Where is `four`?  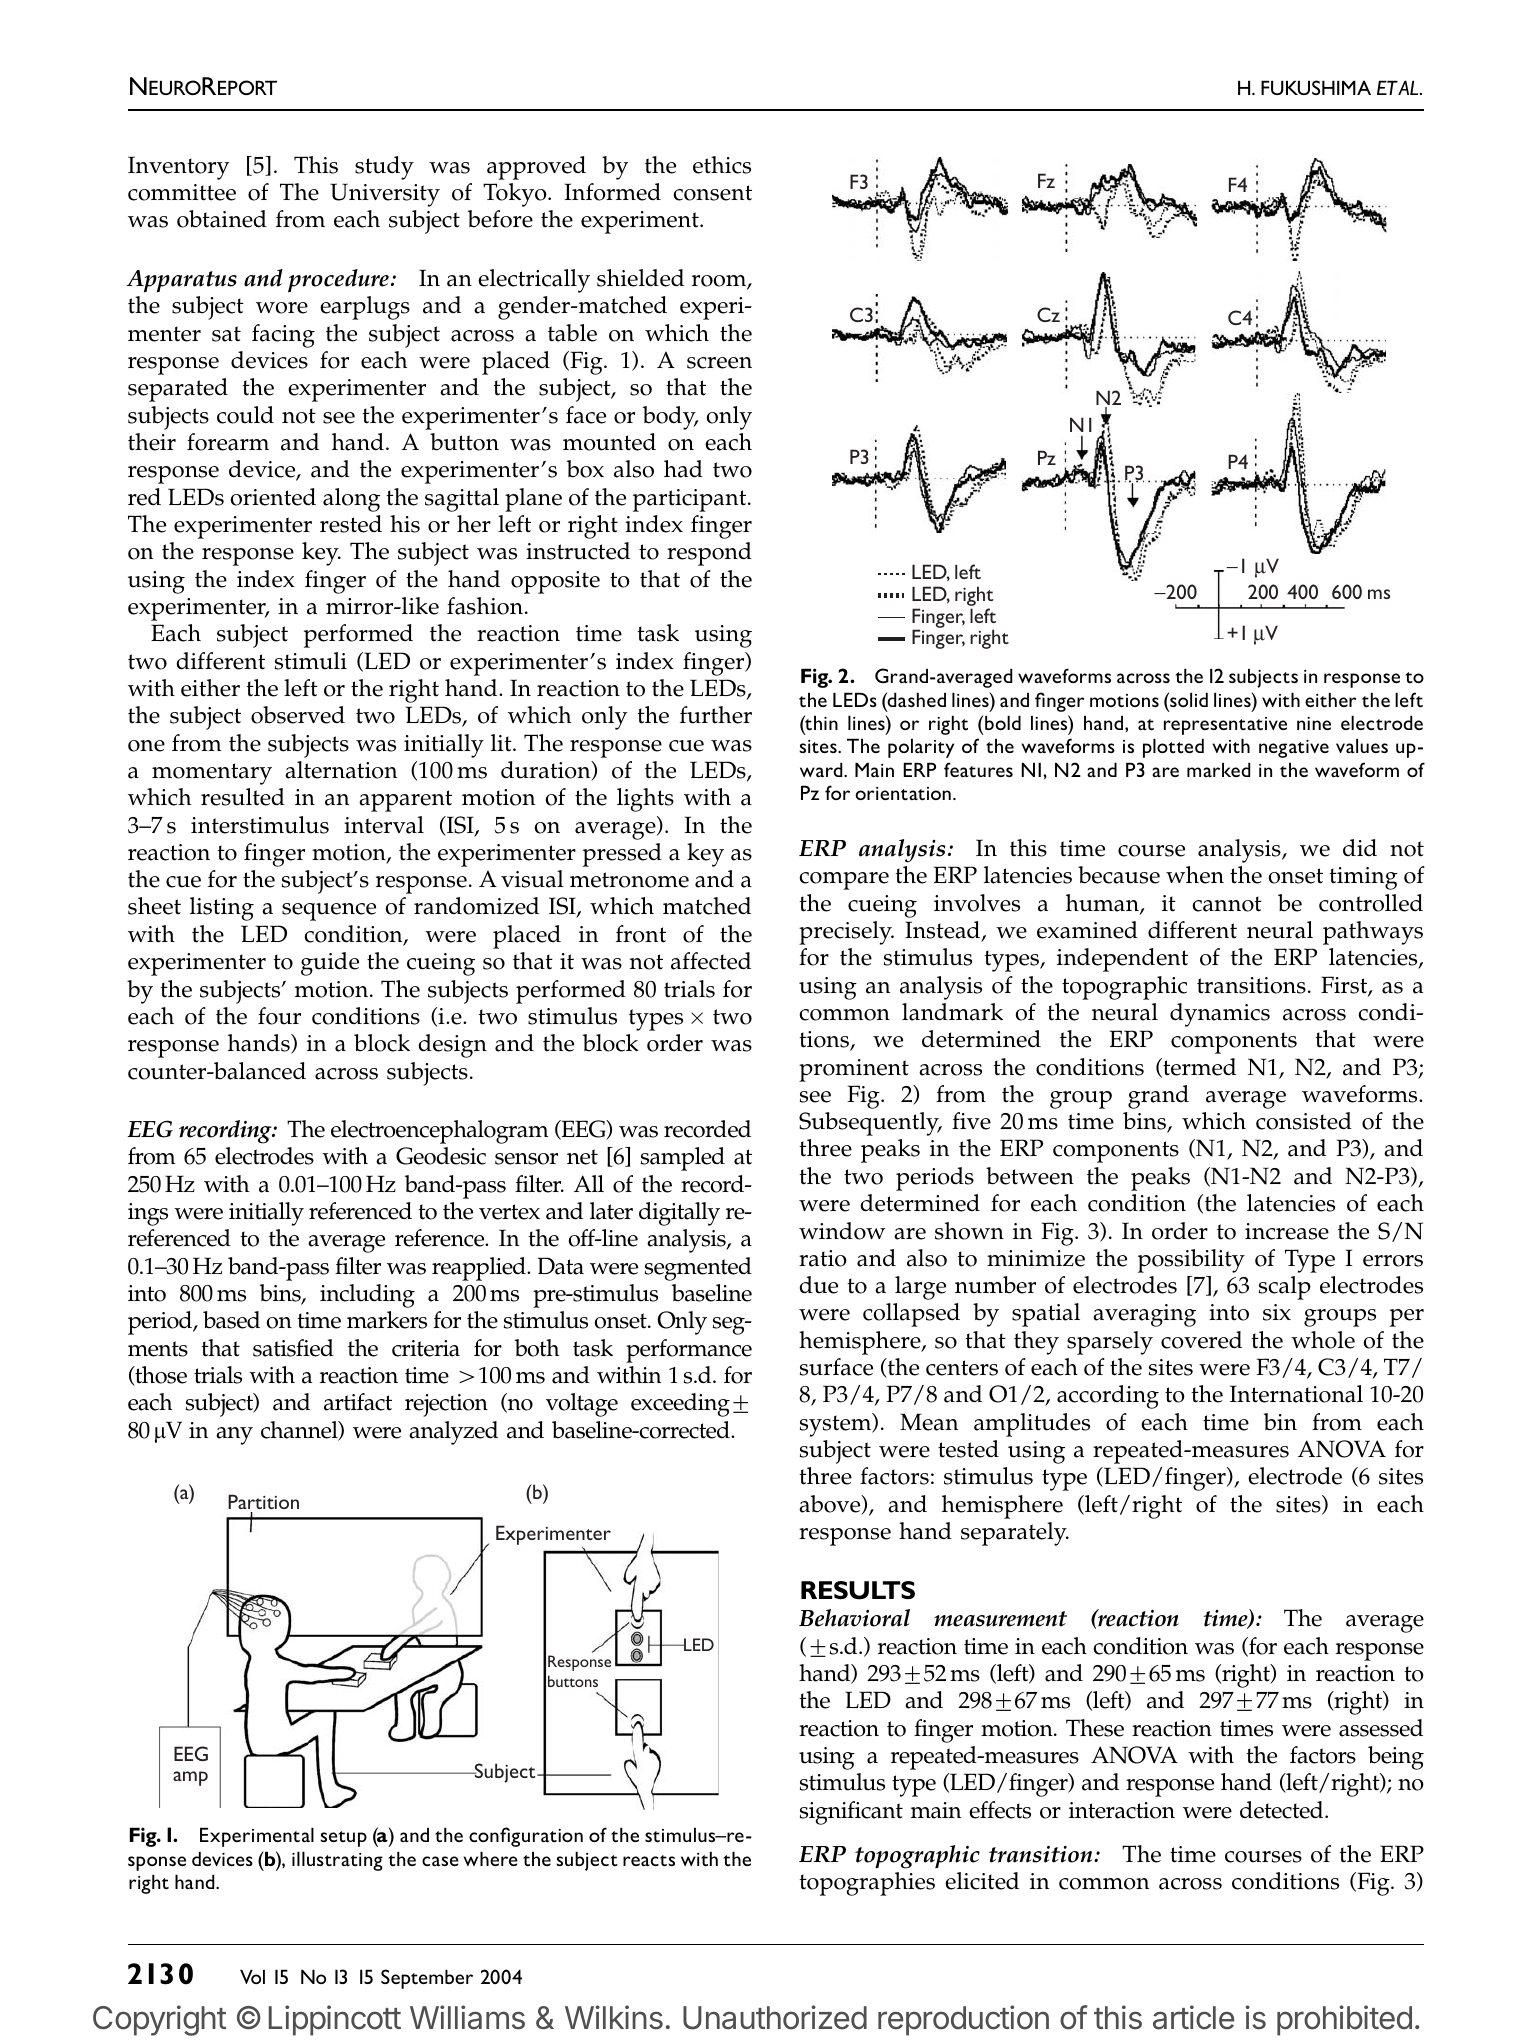
four is located at coordinates (279, 1016).
